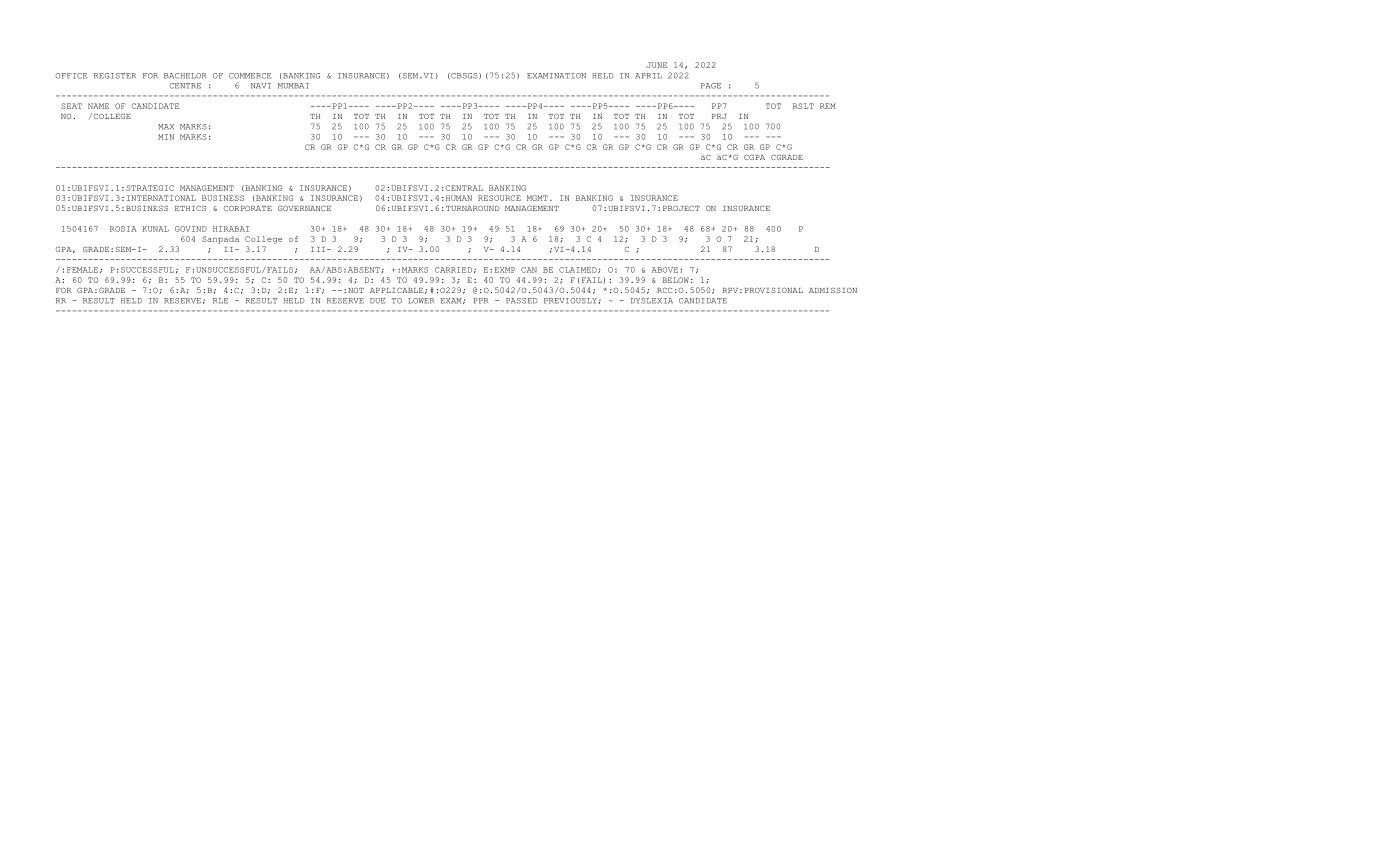  What do you see at coordinates (293, 86) in the page?
I see `MUMBAI` at bounding box center [293, 86].
